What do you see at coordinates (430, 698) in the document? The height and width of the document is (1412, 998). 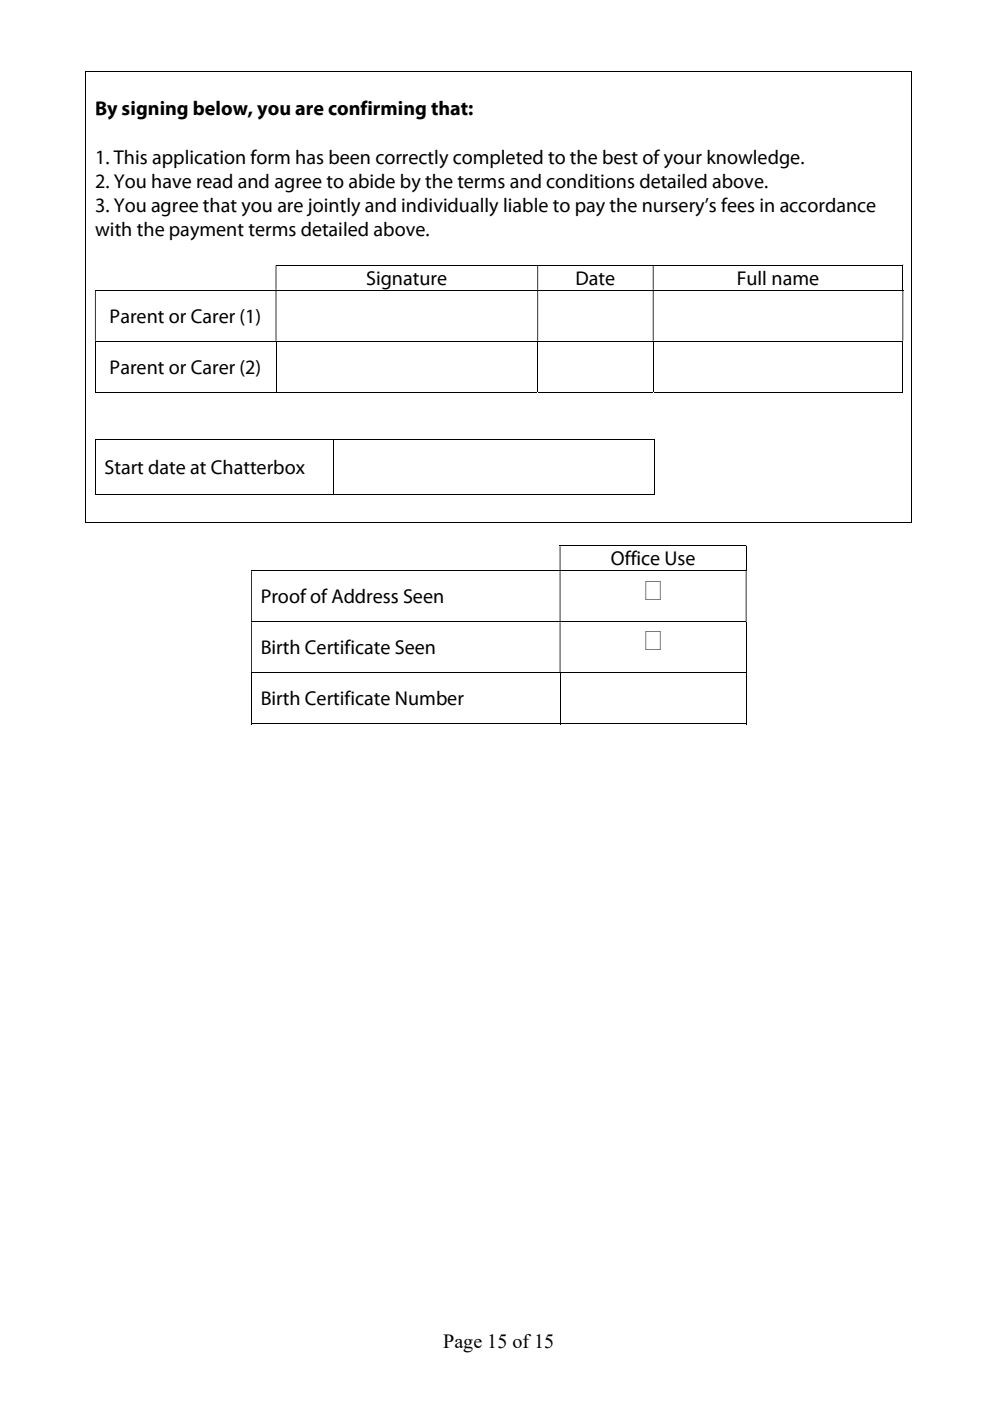 I see `Number` at bounding box center [430, 698].
